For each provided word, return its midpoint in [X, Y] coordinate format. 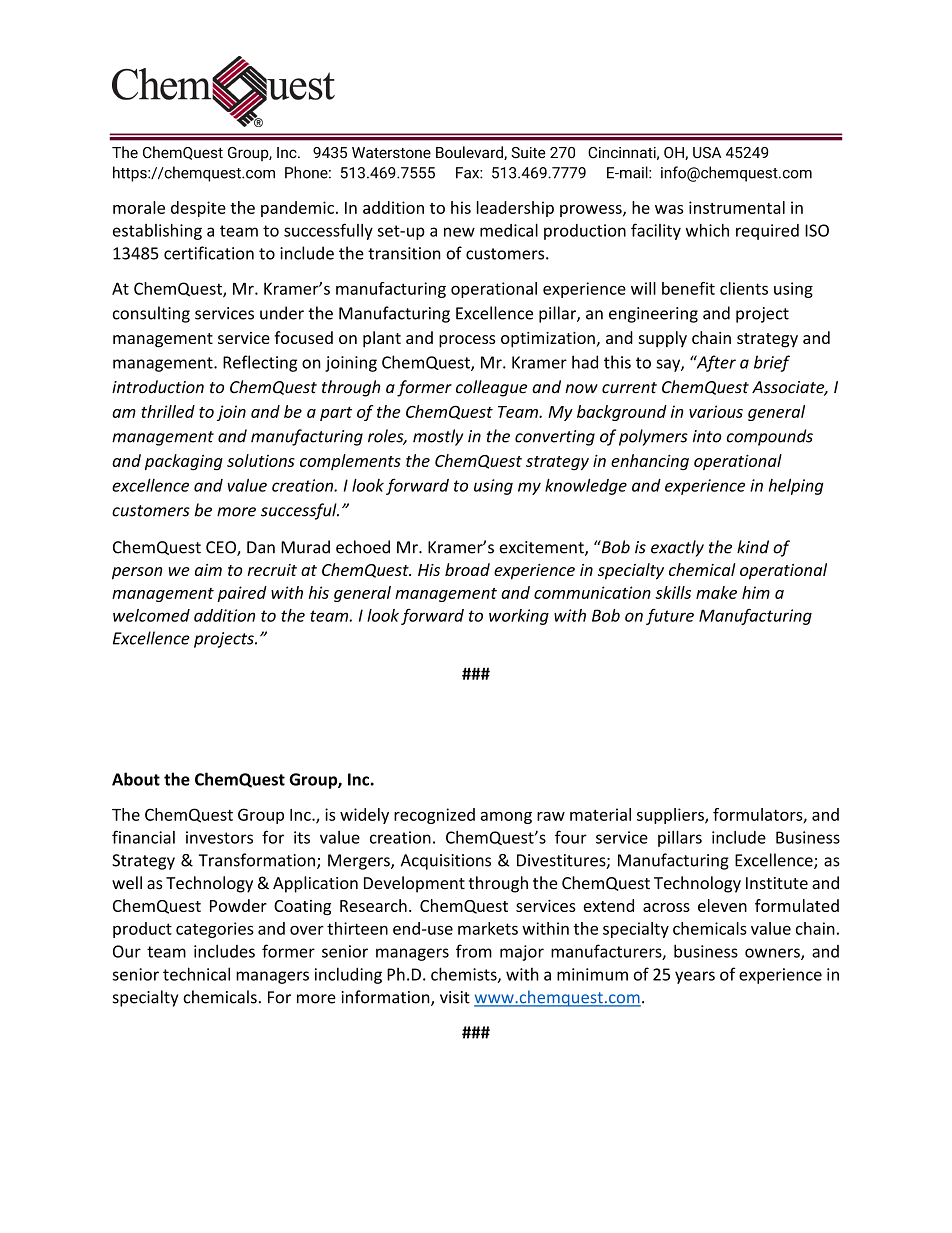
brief [772, 363]
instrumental [737, 207]
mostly [438, 437]
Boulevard [470, 153]
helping [796, 486]
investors [219, 837]
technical [196, 974]
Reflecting [260, 363]
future [670, 617]
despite [198, 209]
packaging [184, 462]
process [467, 341]
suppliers [671, 816]
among [506, 818]
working [519, 617]
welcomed [151, 615]
